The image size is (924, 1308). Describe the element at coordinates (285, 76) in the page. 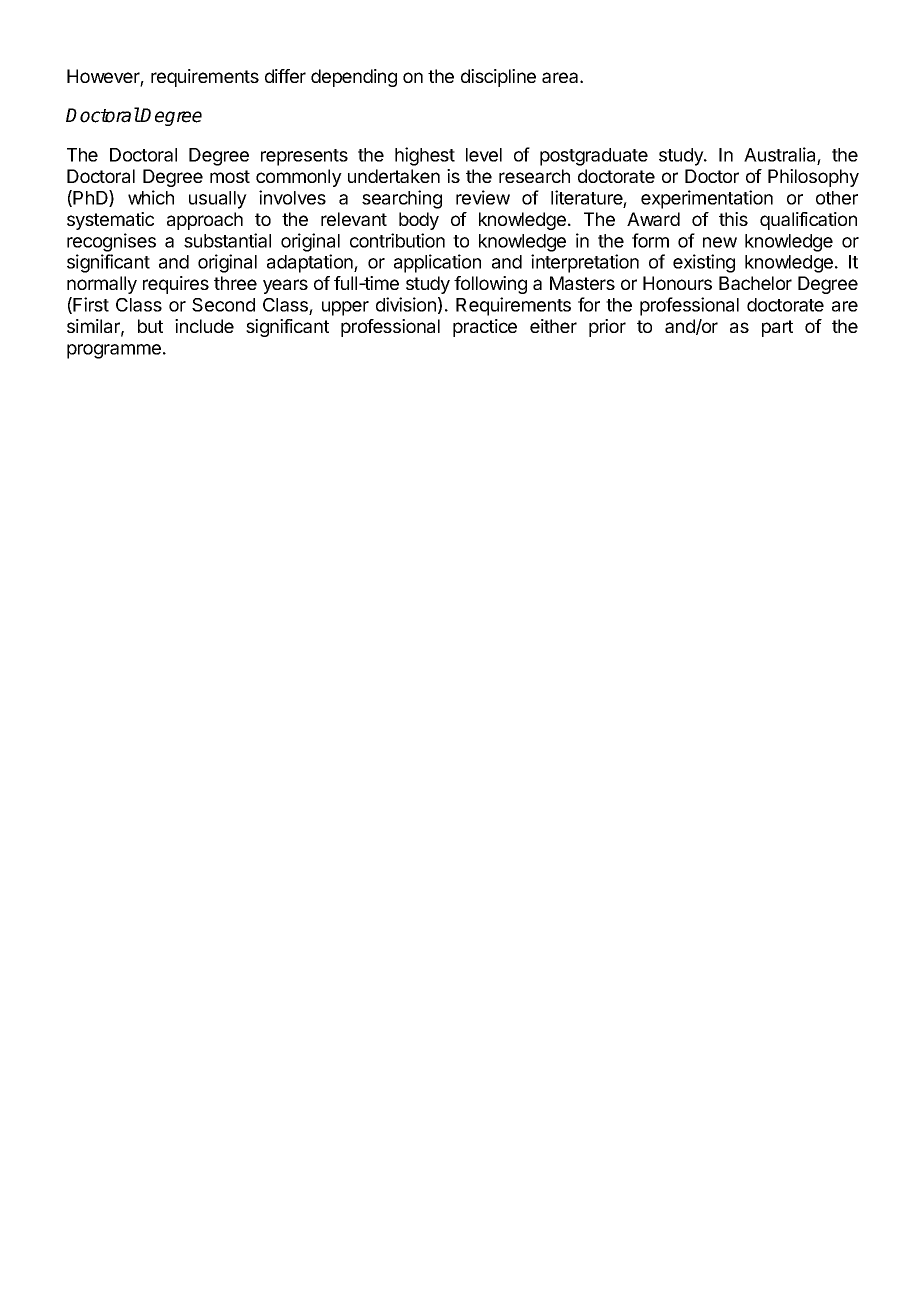

I see `differ` at that location.
